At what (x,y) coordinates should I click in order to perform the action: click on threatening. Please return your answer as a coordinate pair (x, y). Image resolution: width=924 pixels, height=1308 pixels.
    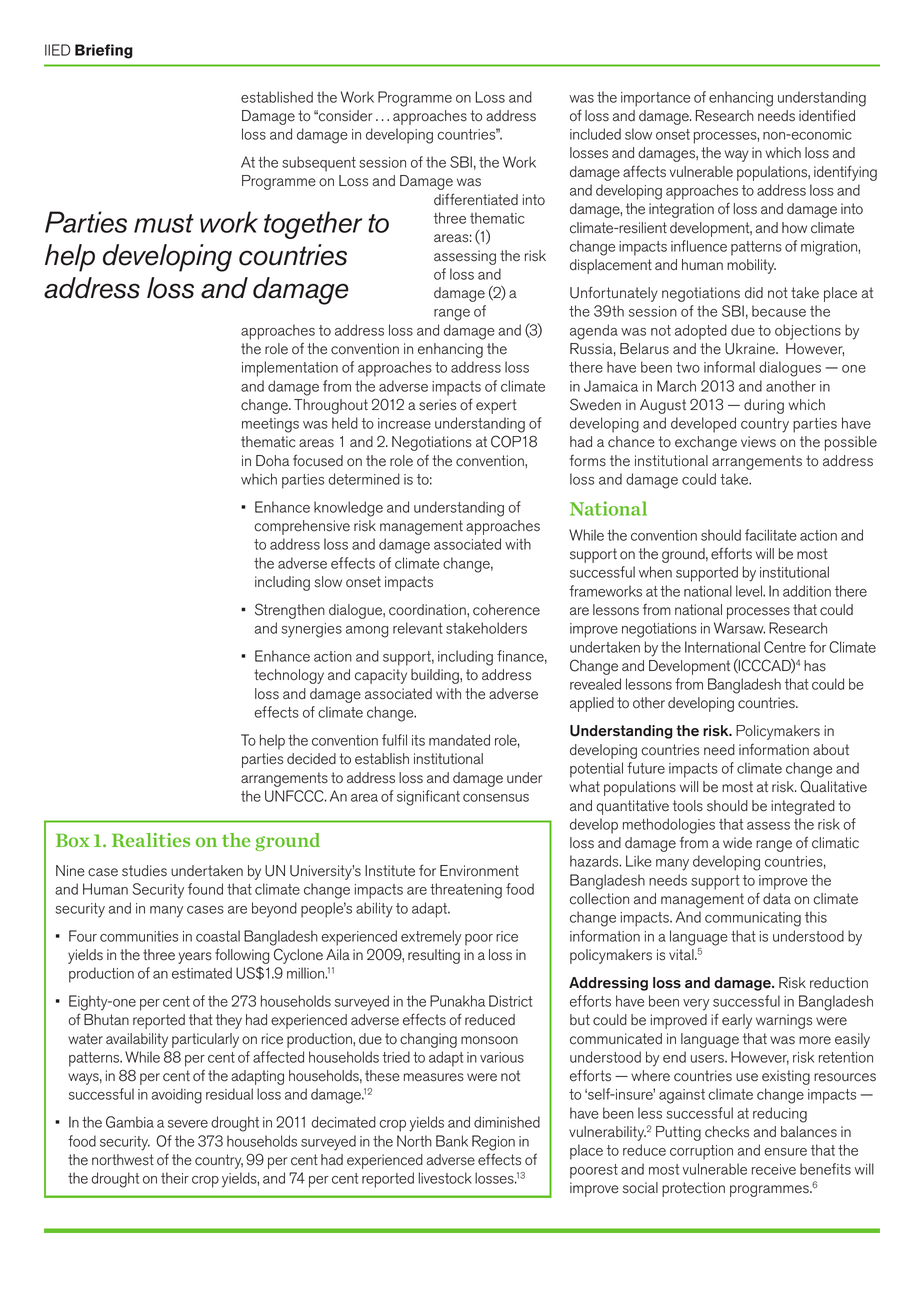
    Looking at the image, I should click on (466, 891).
